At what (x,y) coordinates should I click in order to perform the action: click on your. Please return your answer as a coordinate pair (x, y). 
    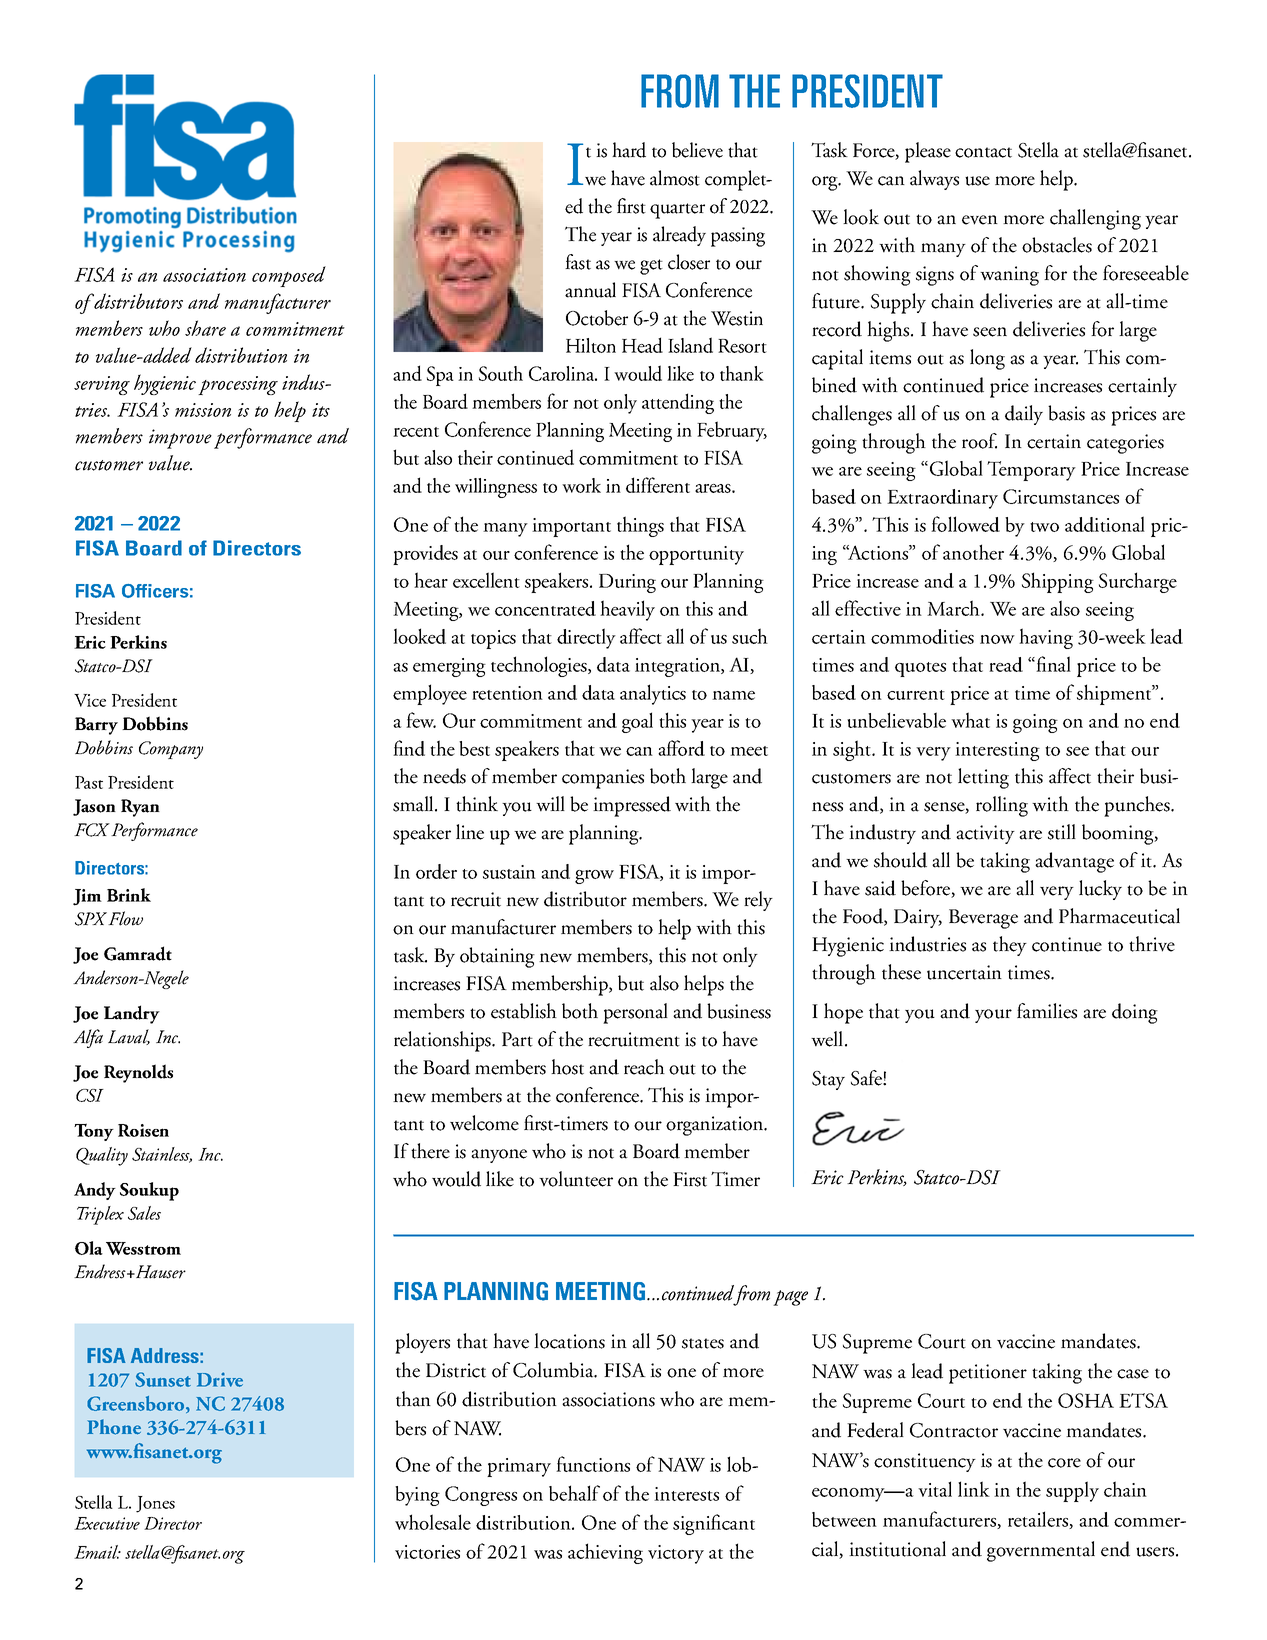
    Looking at the image, I should click on (993, 1016).
